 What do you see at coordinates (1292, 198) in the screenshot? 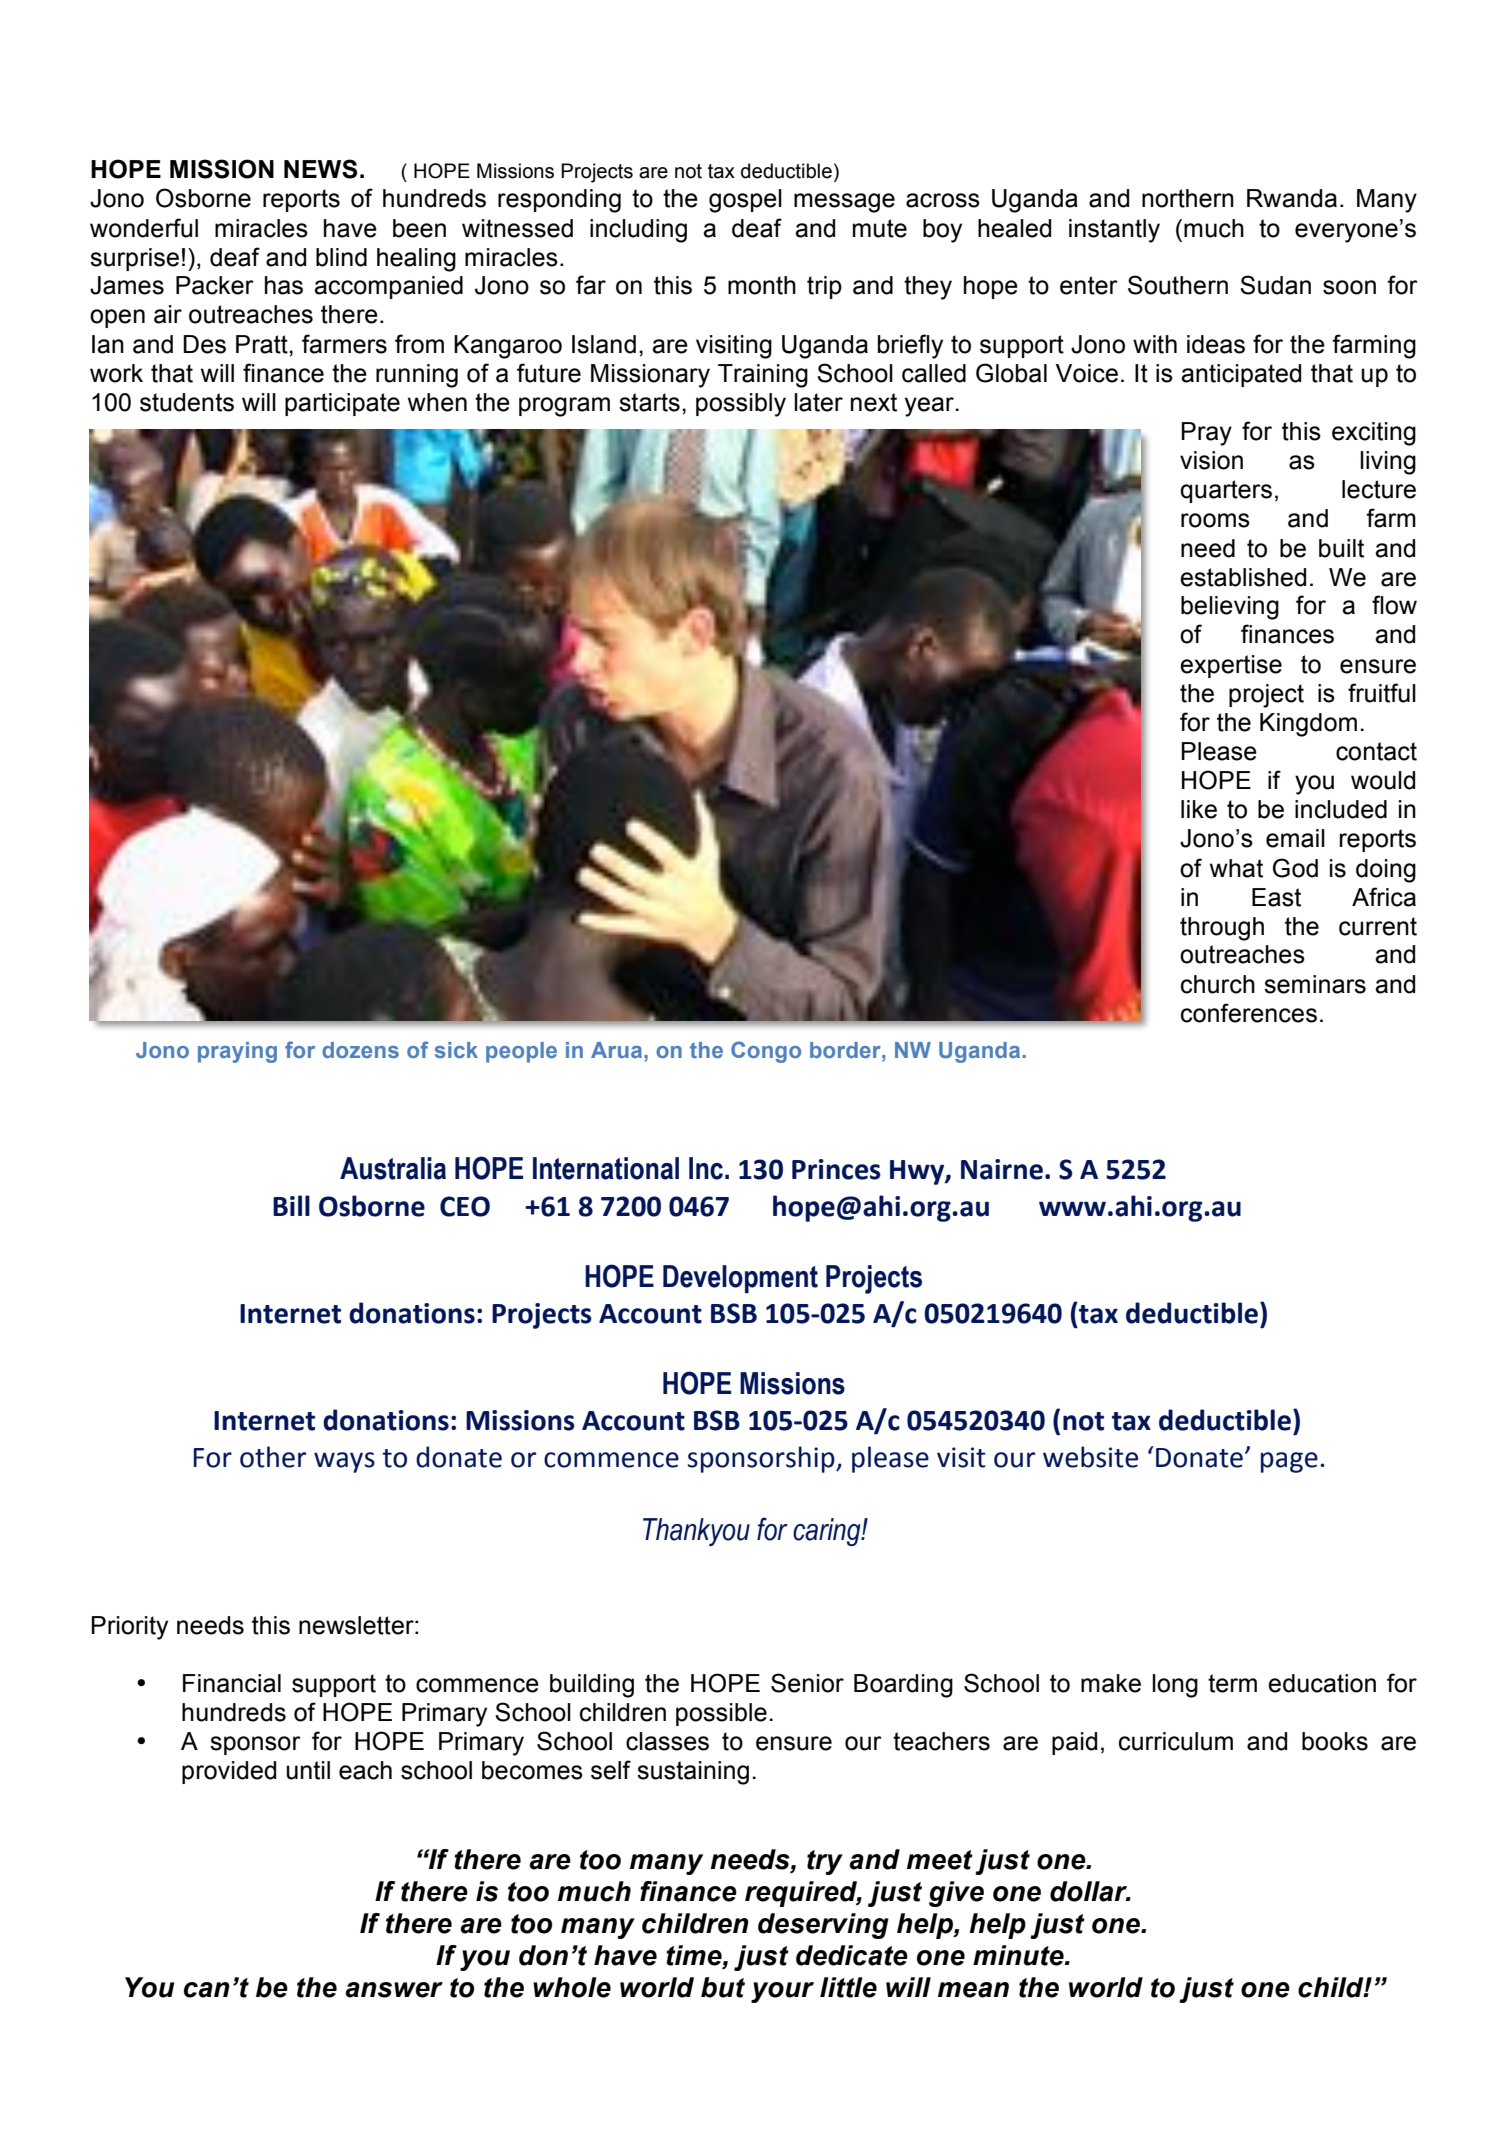
I see `Rwanda` at bounding box center [1292, 198].
